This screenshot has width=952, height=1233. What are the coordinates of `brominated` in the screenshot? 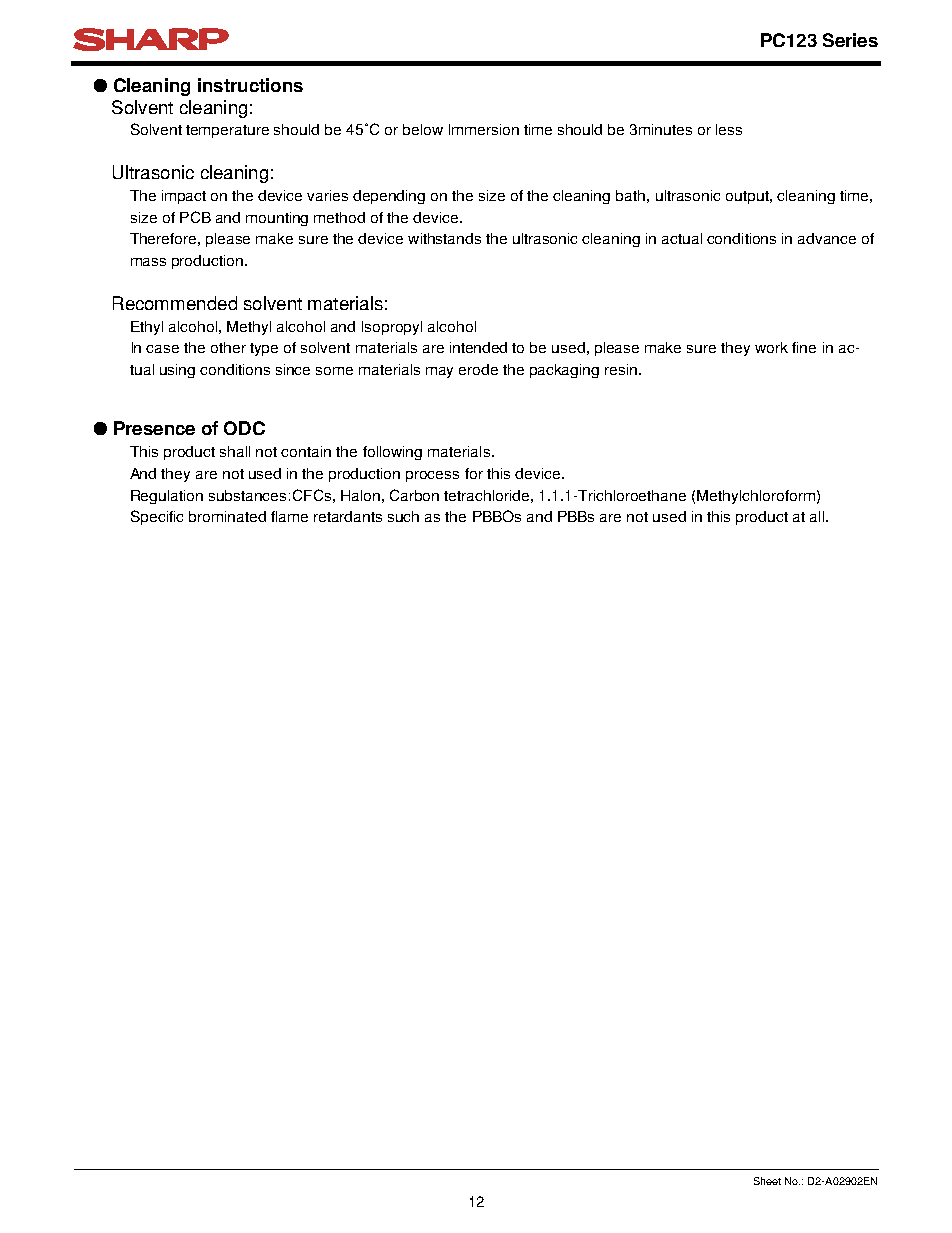 It's located at (227, 516).
